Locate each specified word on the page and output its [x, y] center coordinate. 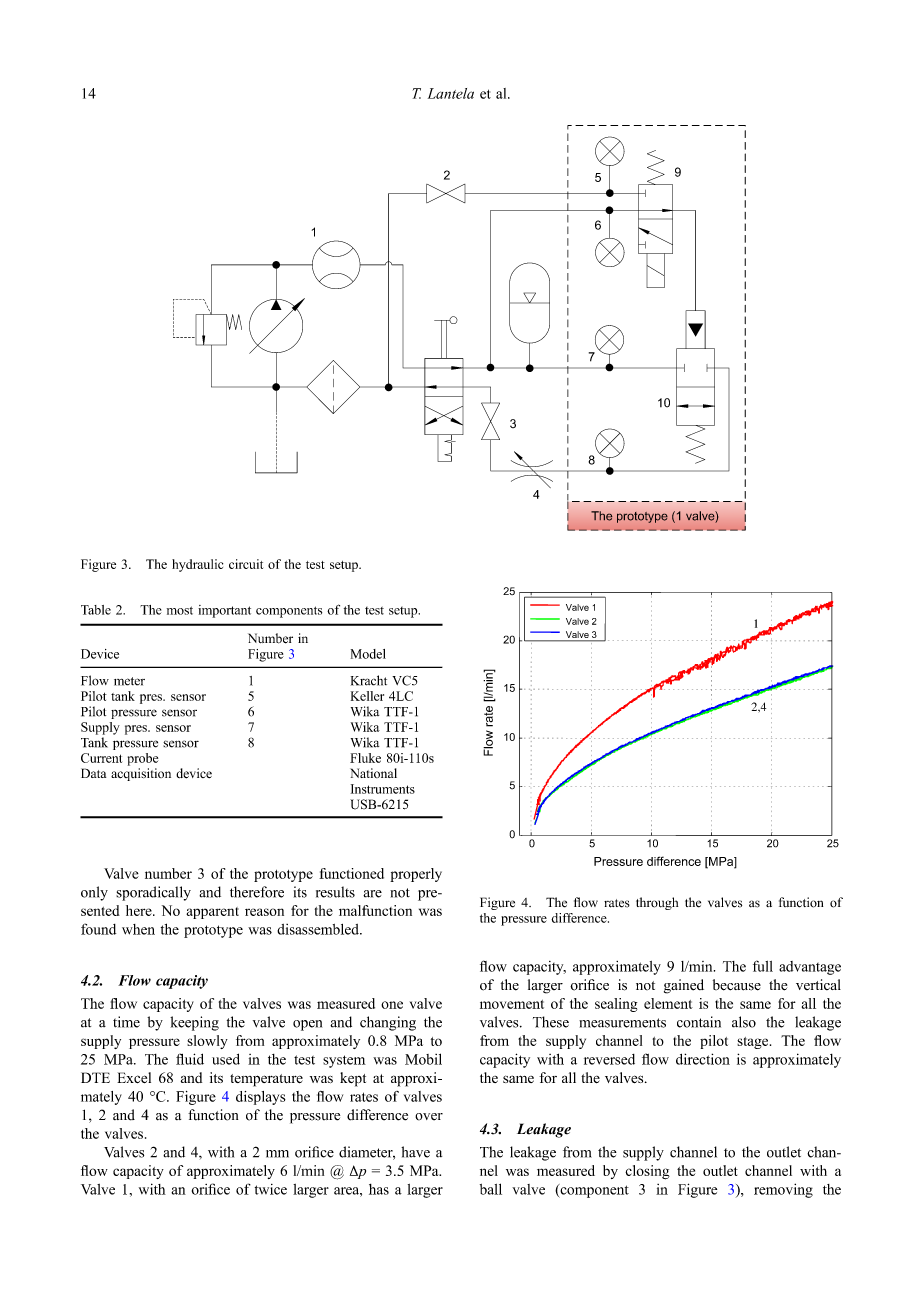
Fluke [365, 758]
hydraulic [197, 565]
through [657, 903]
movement [512, 1004]
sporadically [153, 893]
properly [416, 875]
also [744, 1022]
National [373, 773]
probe [143, 759]
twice [271, 1189]
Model [368, 654]
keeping [194, 1023]
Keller [367, 696]
